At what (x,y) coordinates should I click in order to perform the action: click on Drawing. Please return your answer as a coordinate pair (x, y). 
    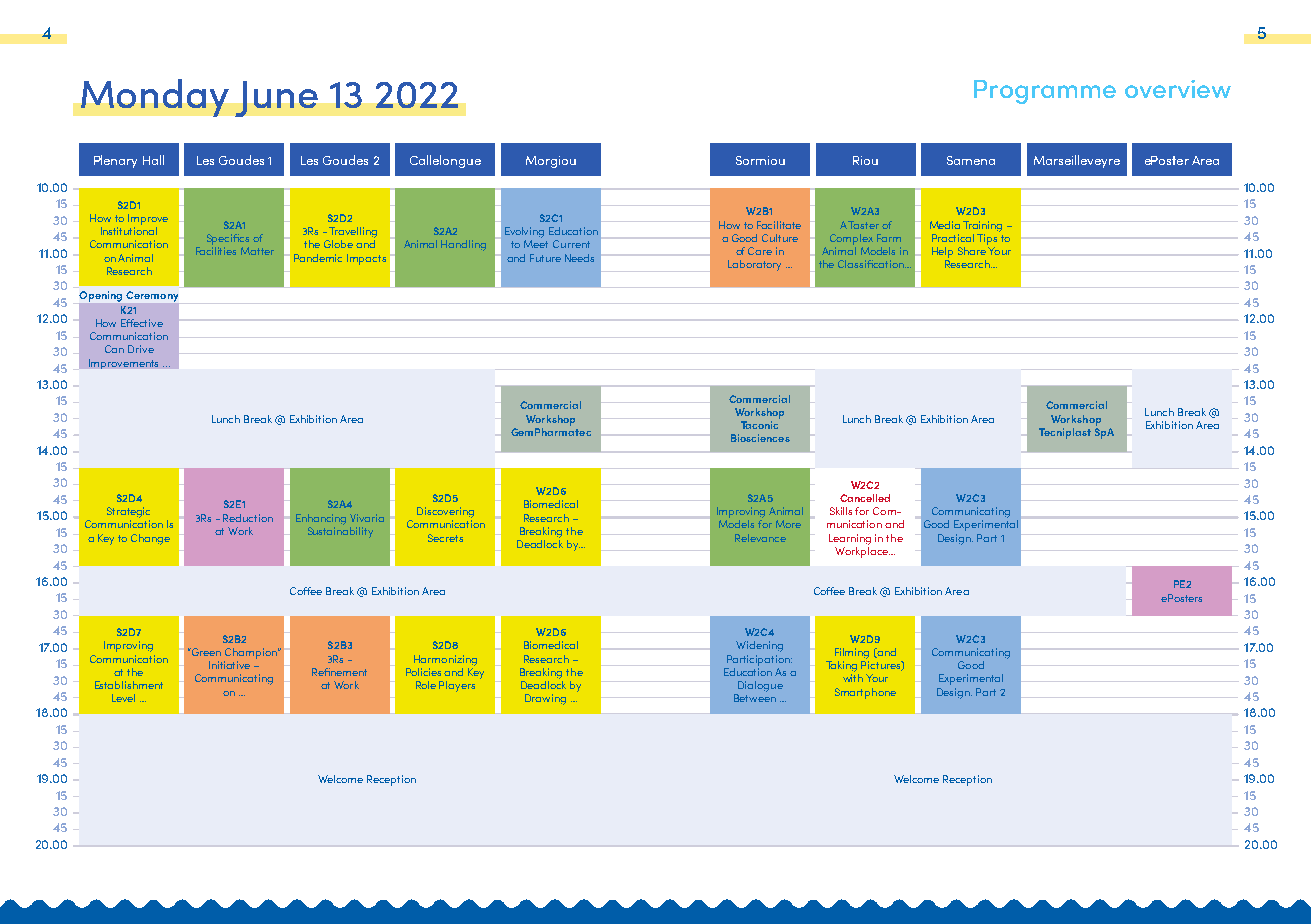
    Looking at the image, I should click on (545, 699).
